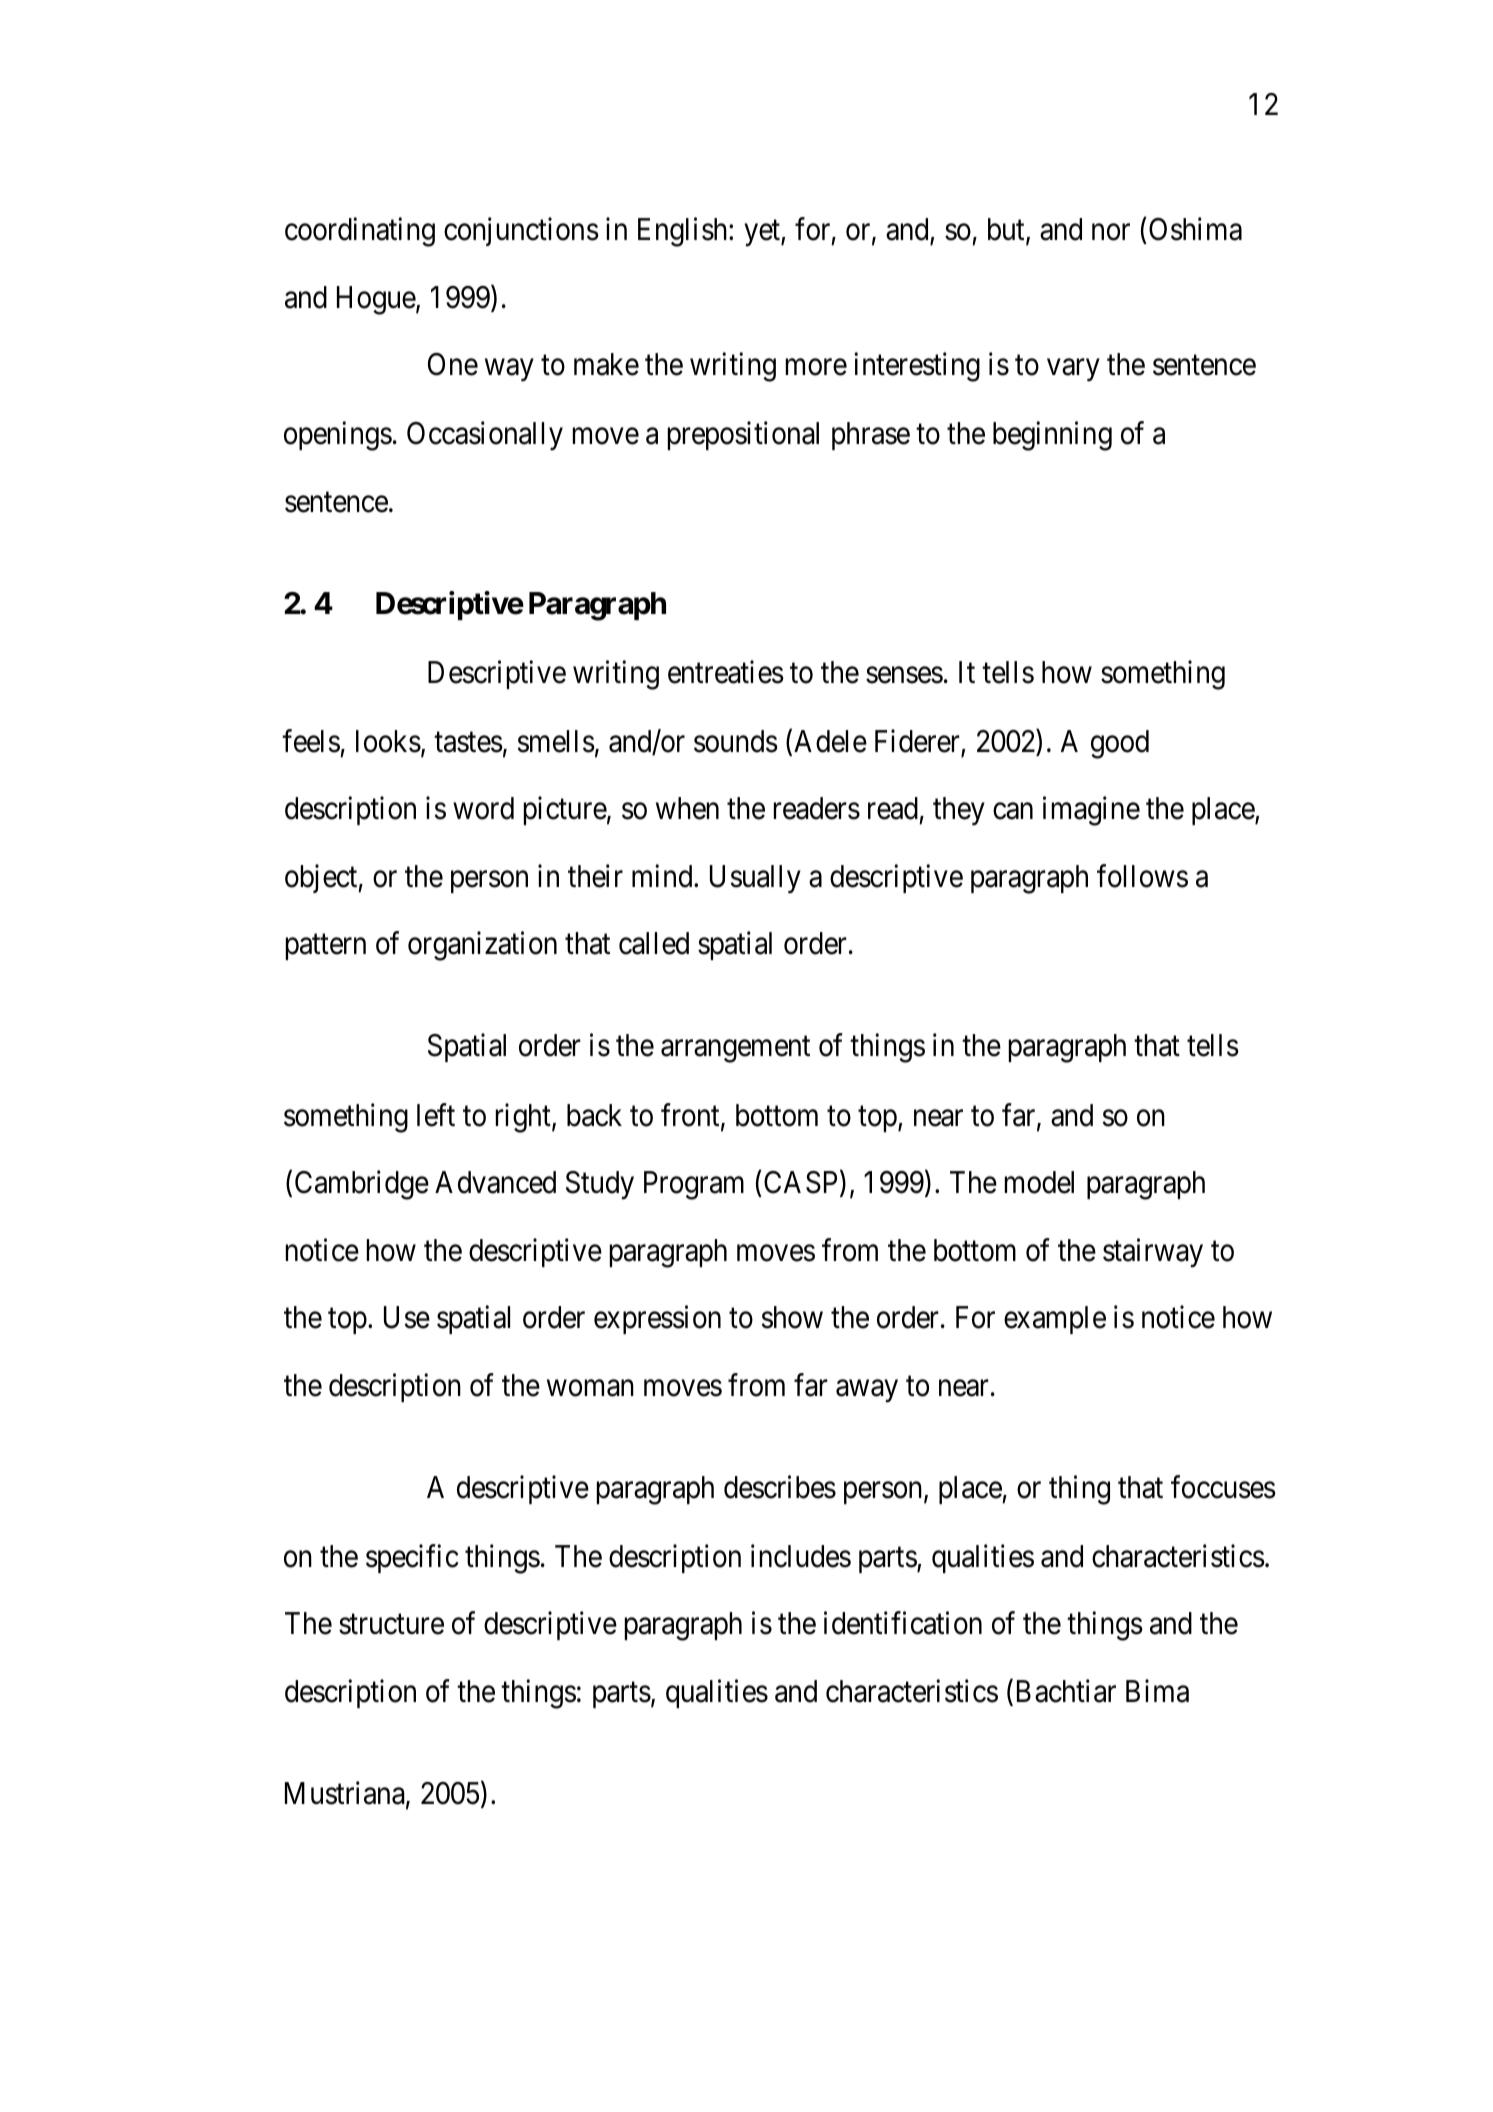 Image resolution: width=1493 pixels, height=2112 pixels. I want to click on but, so click(1007, 231).
